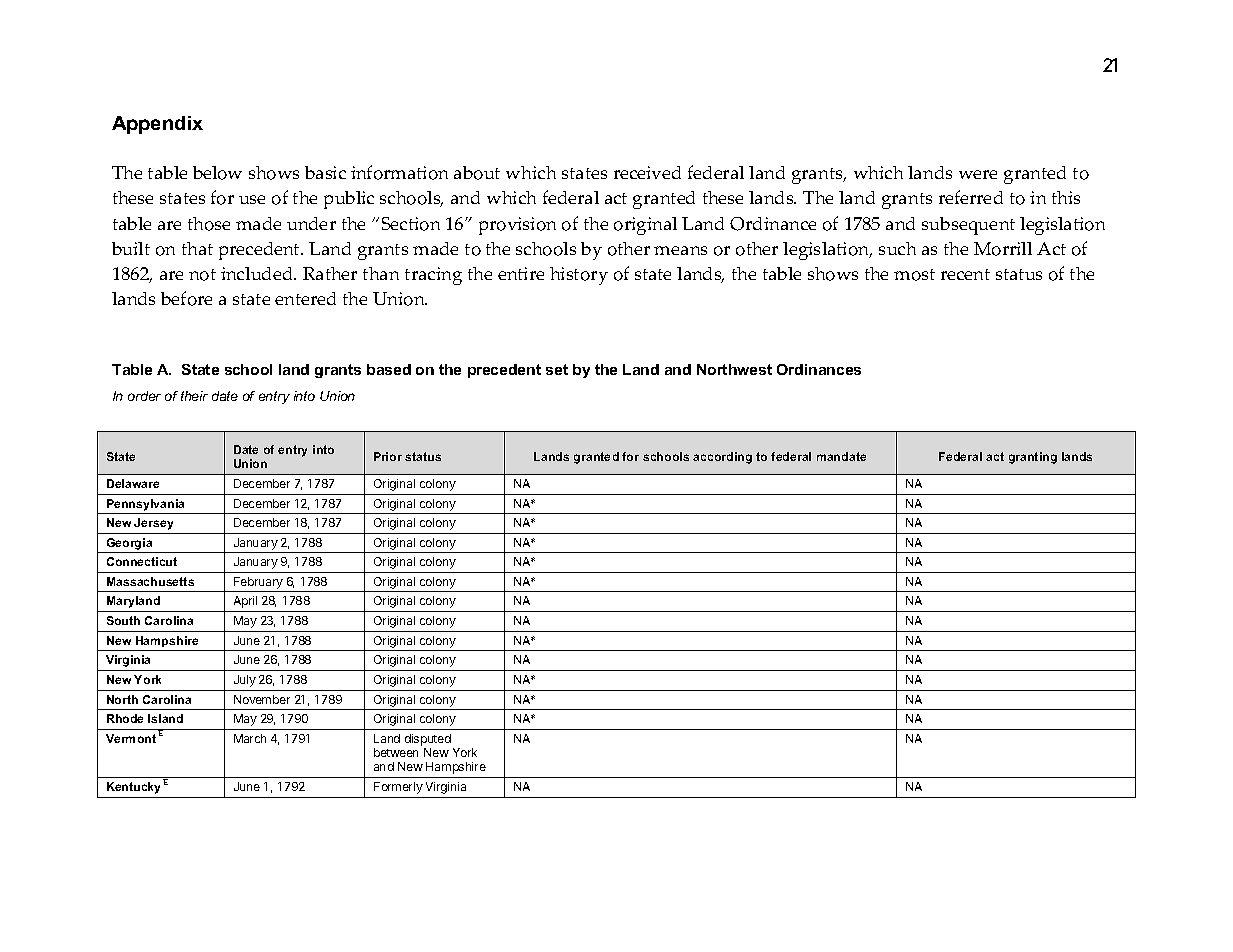 The height and width of the screenshot is (952, 1233). Describe the element at coordinates (396, 752) in the screenshot. I see `between` at that location.
